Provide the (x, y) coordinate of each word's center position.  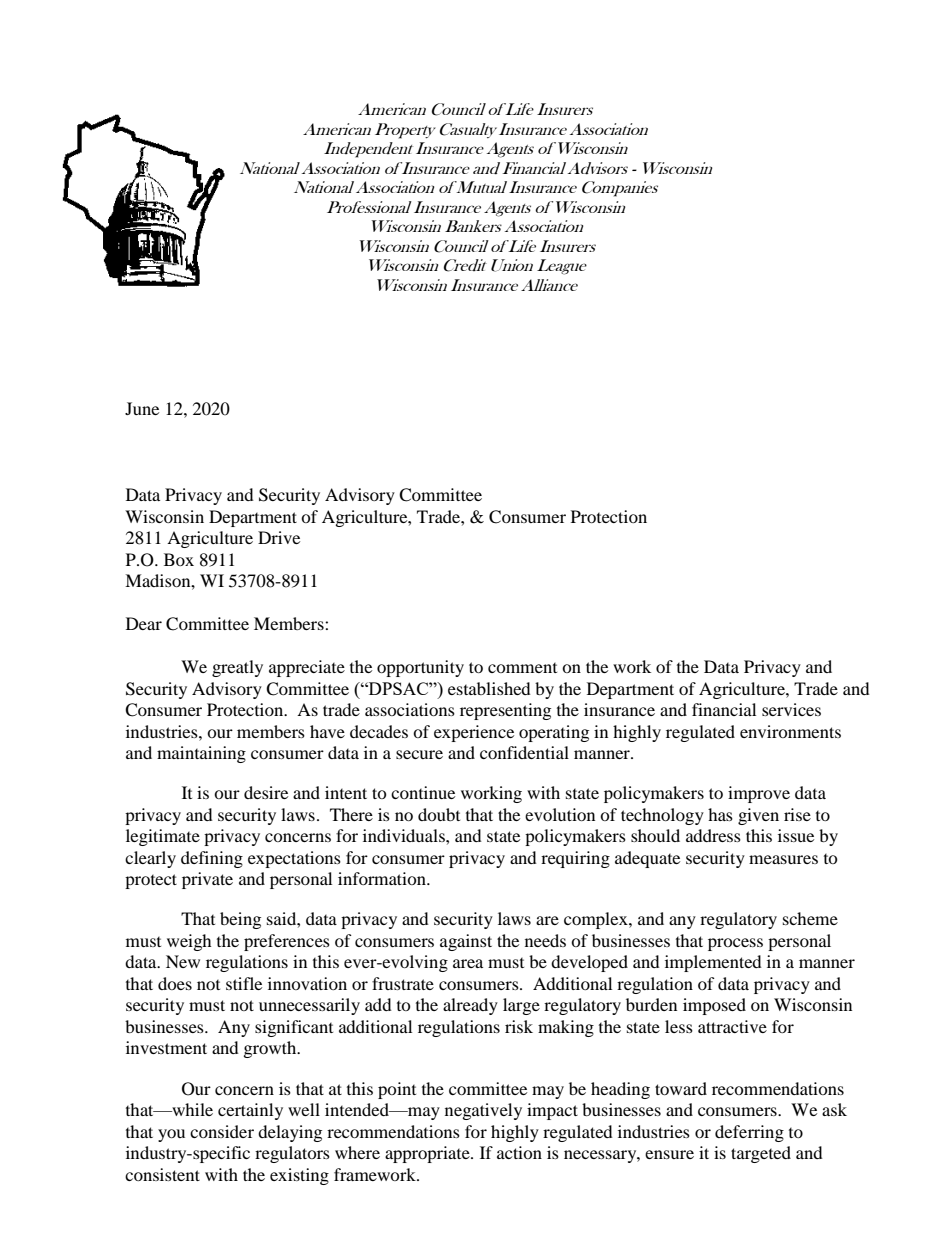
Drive (279, 537)
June (142, 408)
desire (266, 792)
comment (522, 668)
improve (759, 794)
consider (222, 1131)
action (519, 1152)
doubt (439, 814)
